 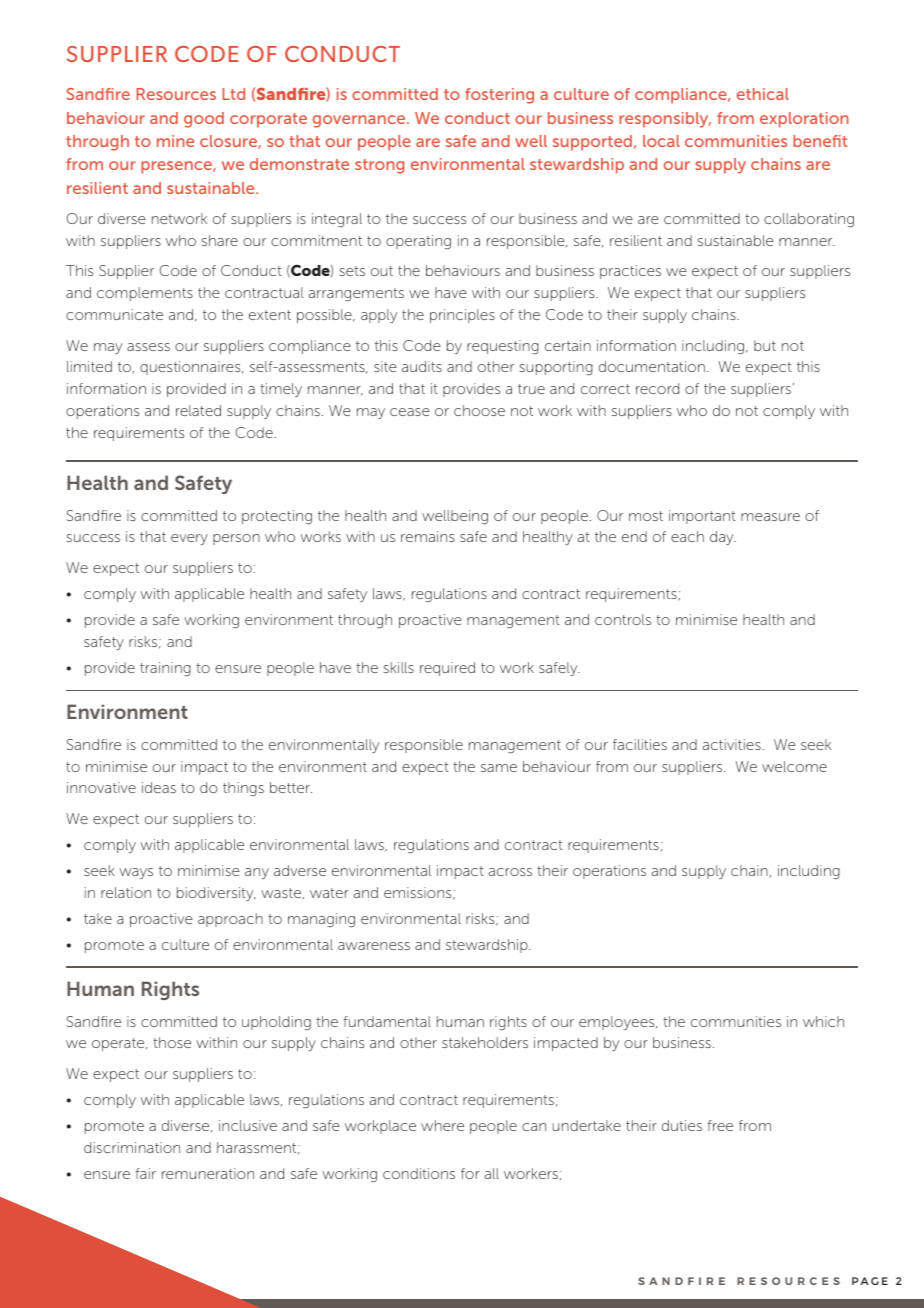 I want to click on activities, so click(x=733, y=744).
